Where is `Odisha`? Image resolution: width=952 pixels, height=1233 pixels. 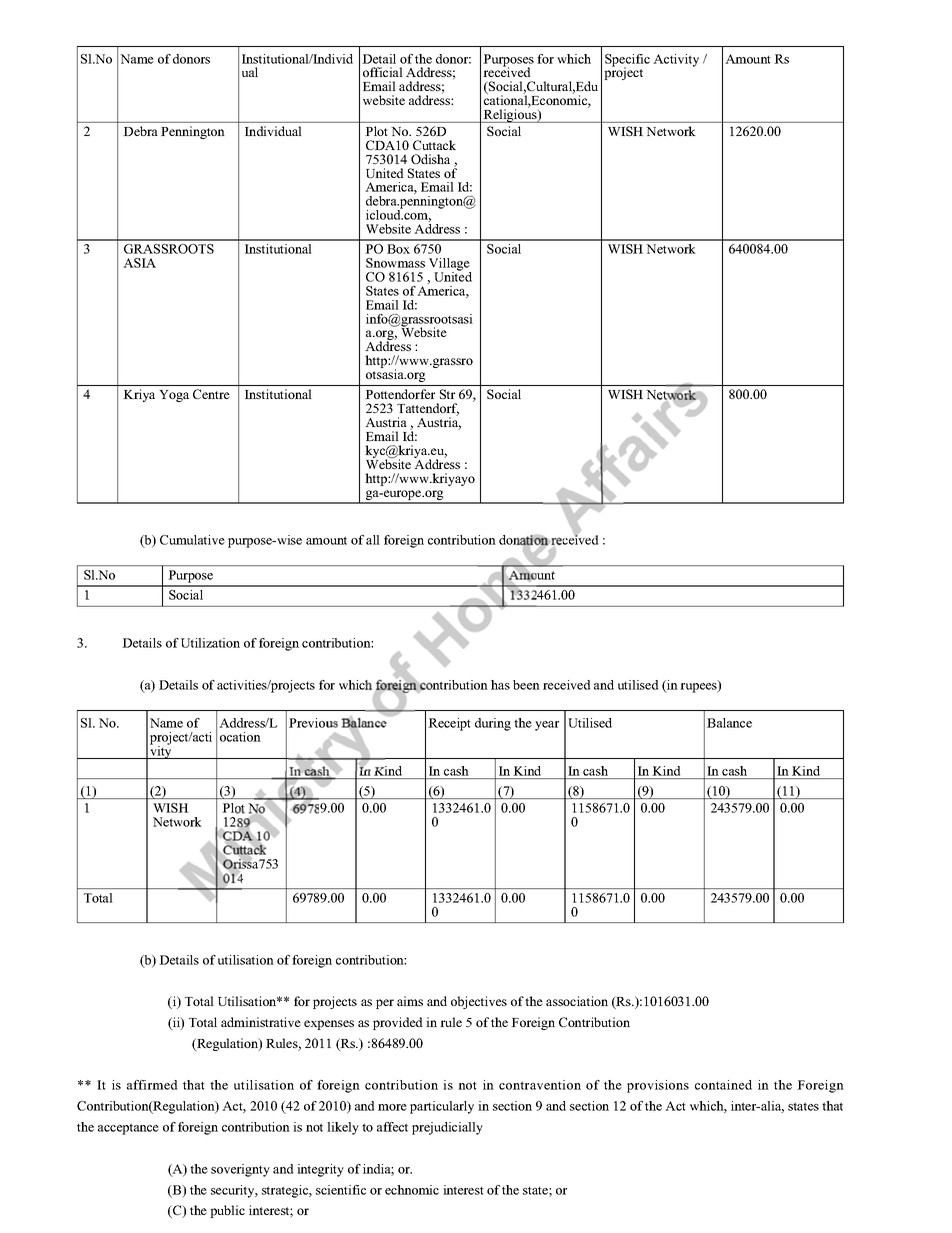
Odisha is located at coordinates (430, 159).
